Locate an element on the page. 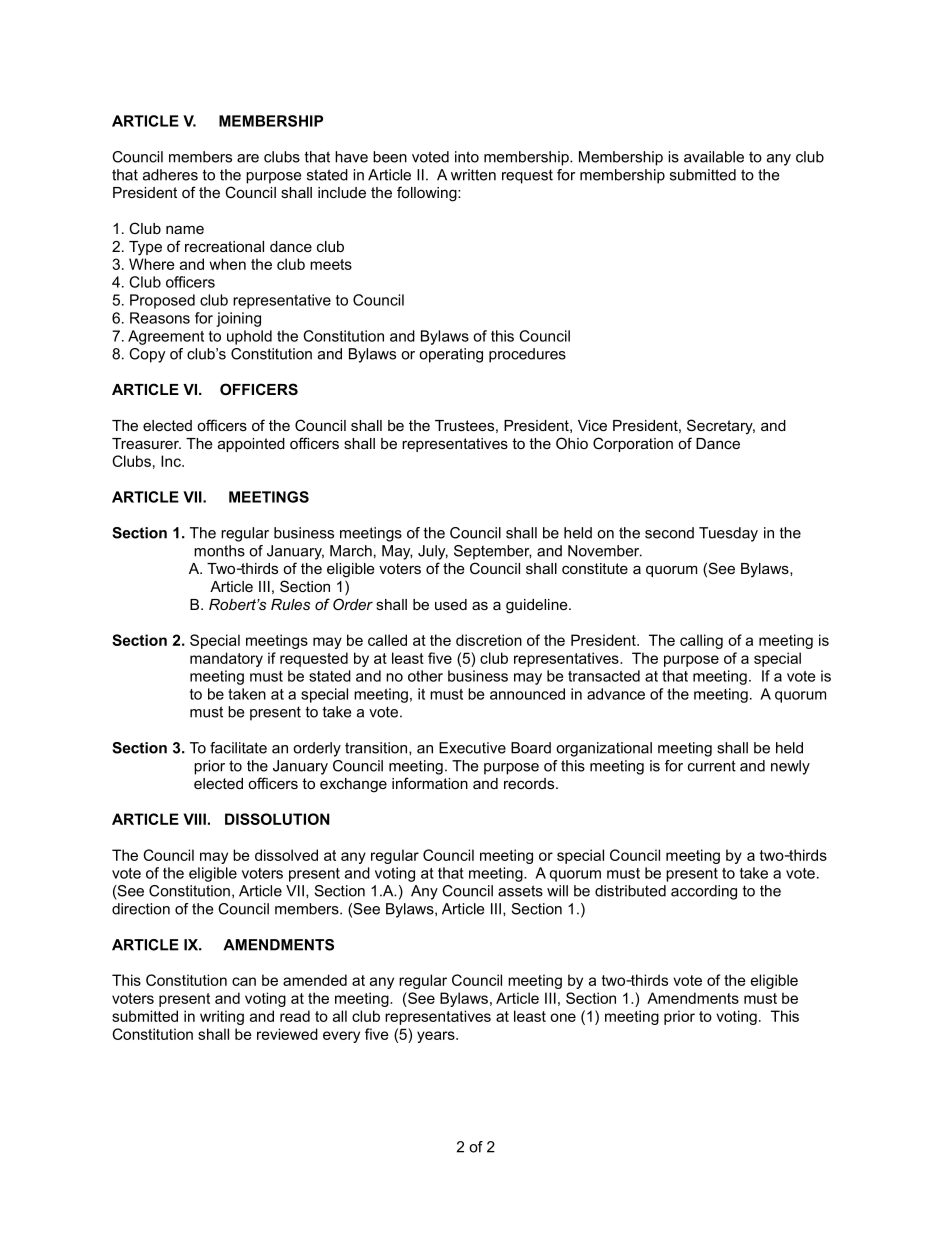  used is located at coordinates (451, 604).
